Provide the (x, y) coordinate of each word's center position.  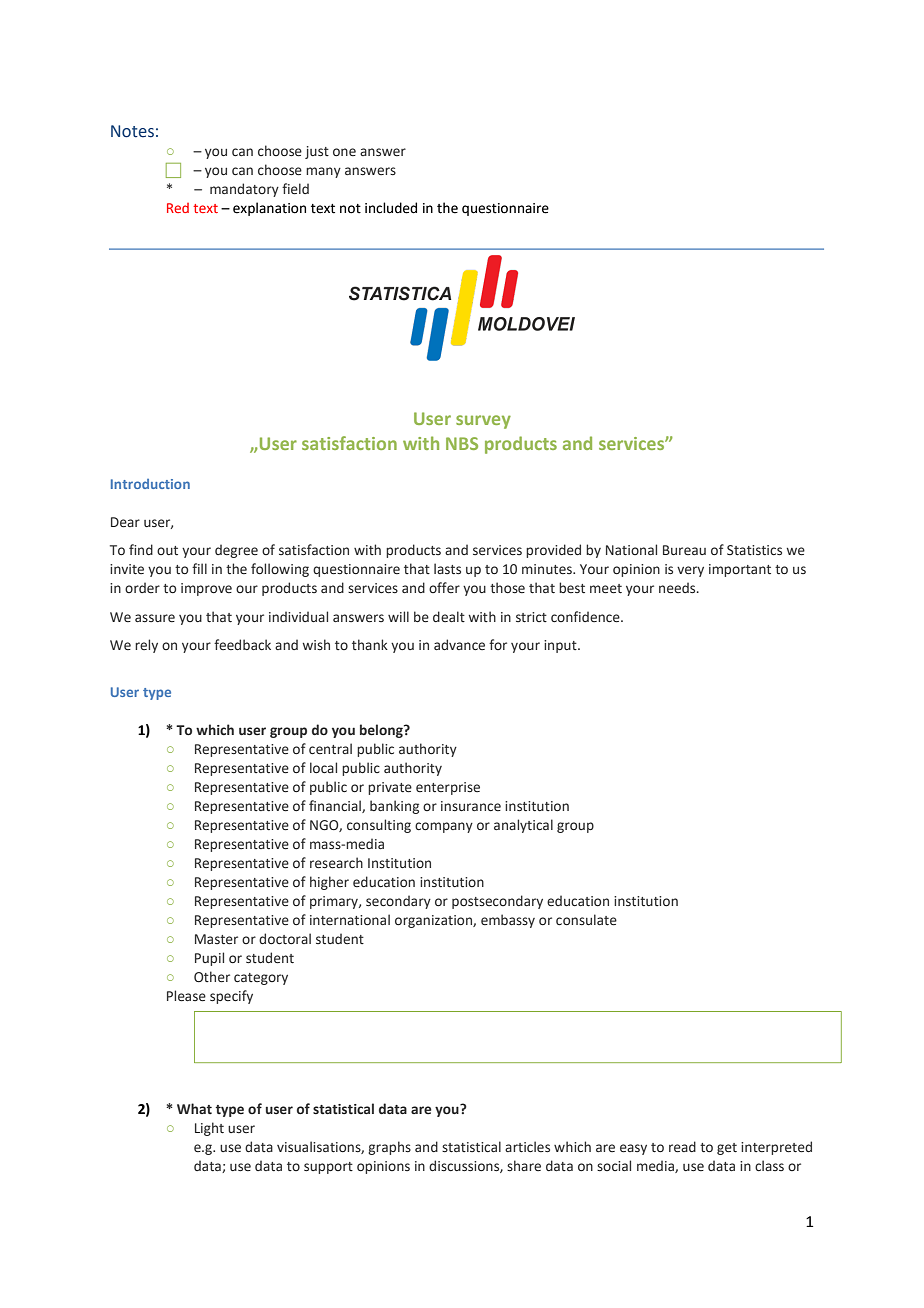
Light (209, 1129)
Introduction (150, 484)
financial (336, 806)
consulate (586, 920)
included (391, 208)
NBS (462, 443)
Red (178, 208)
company (444, 827)
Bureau (684, 550)
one (344, 152)
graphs (389, 1148)
